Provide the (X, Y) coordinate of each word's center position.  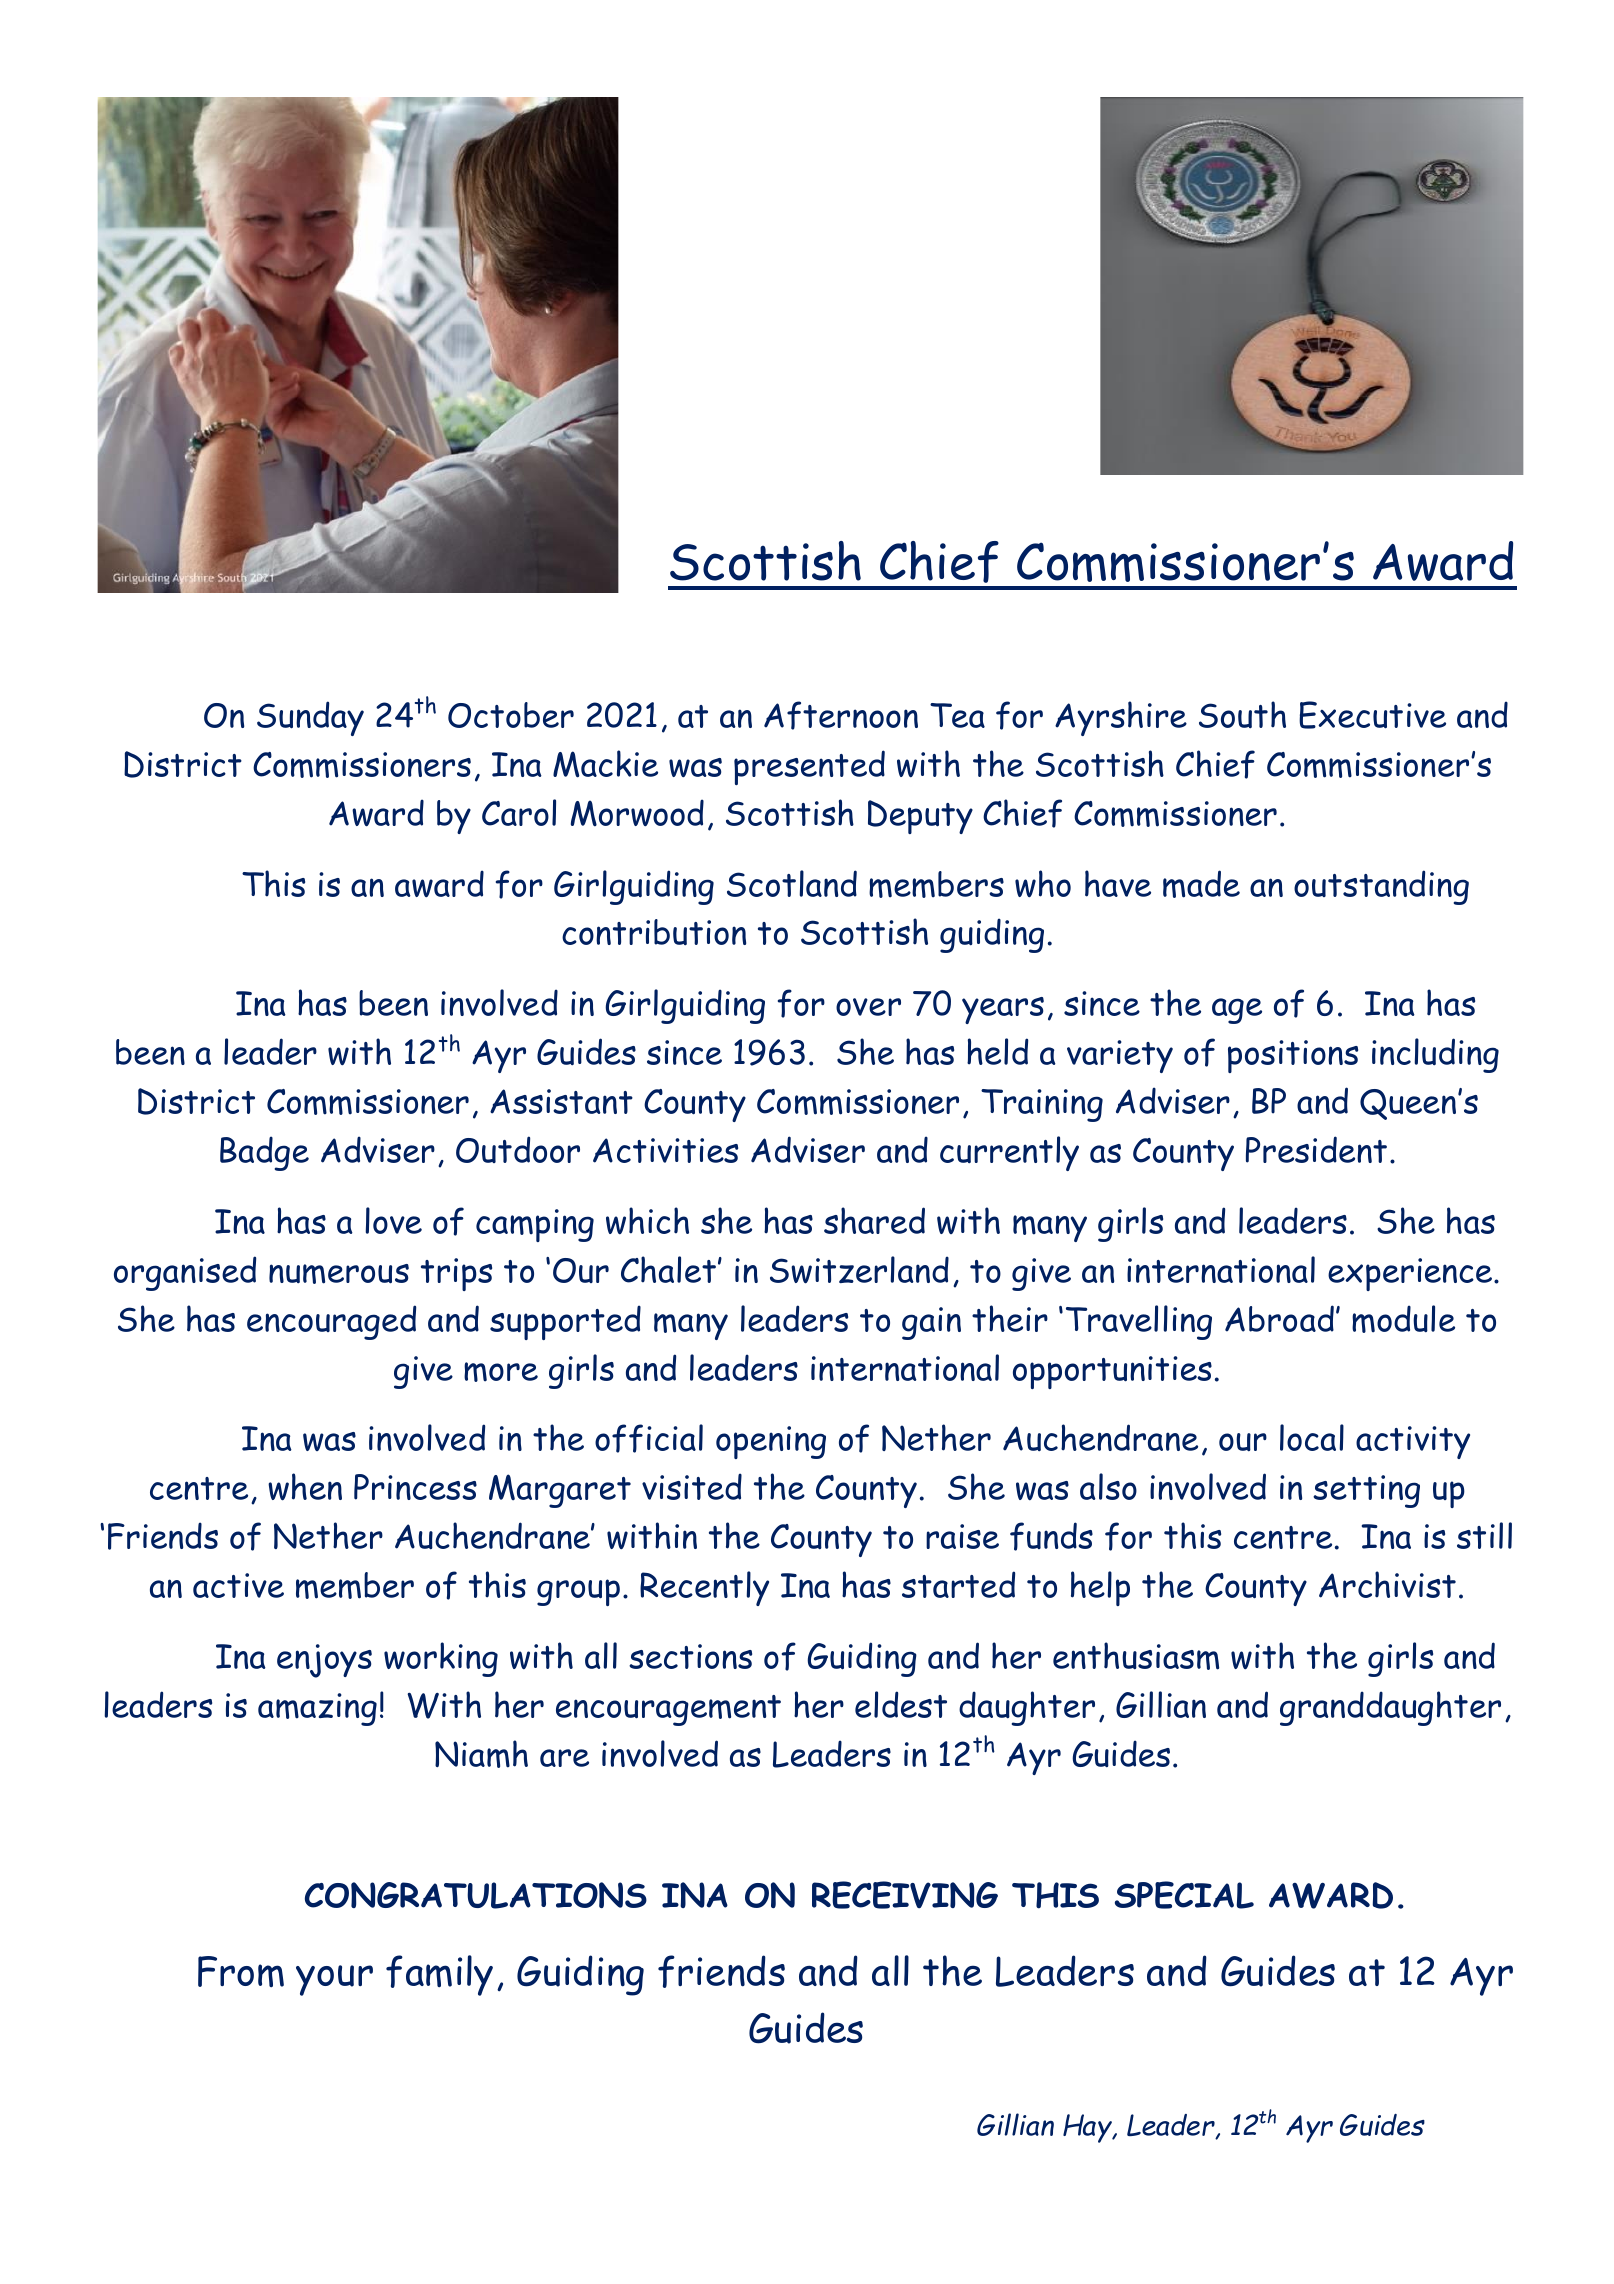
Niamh (481, 1754)
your (334, 1980)
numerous (339, 1274)
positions (1293, 1056)
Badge (264, 1153)
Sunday (310, 718)
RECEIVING (905, 1895)
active (238, 1585)
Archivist (1387, 1584)
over (868, 1007)
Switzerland (859, 1270)
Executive (1372, 715)
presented (809, 767)
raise (962, 1536)
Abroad (1279, 1318)
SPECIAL (1184, 1895)
